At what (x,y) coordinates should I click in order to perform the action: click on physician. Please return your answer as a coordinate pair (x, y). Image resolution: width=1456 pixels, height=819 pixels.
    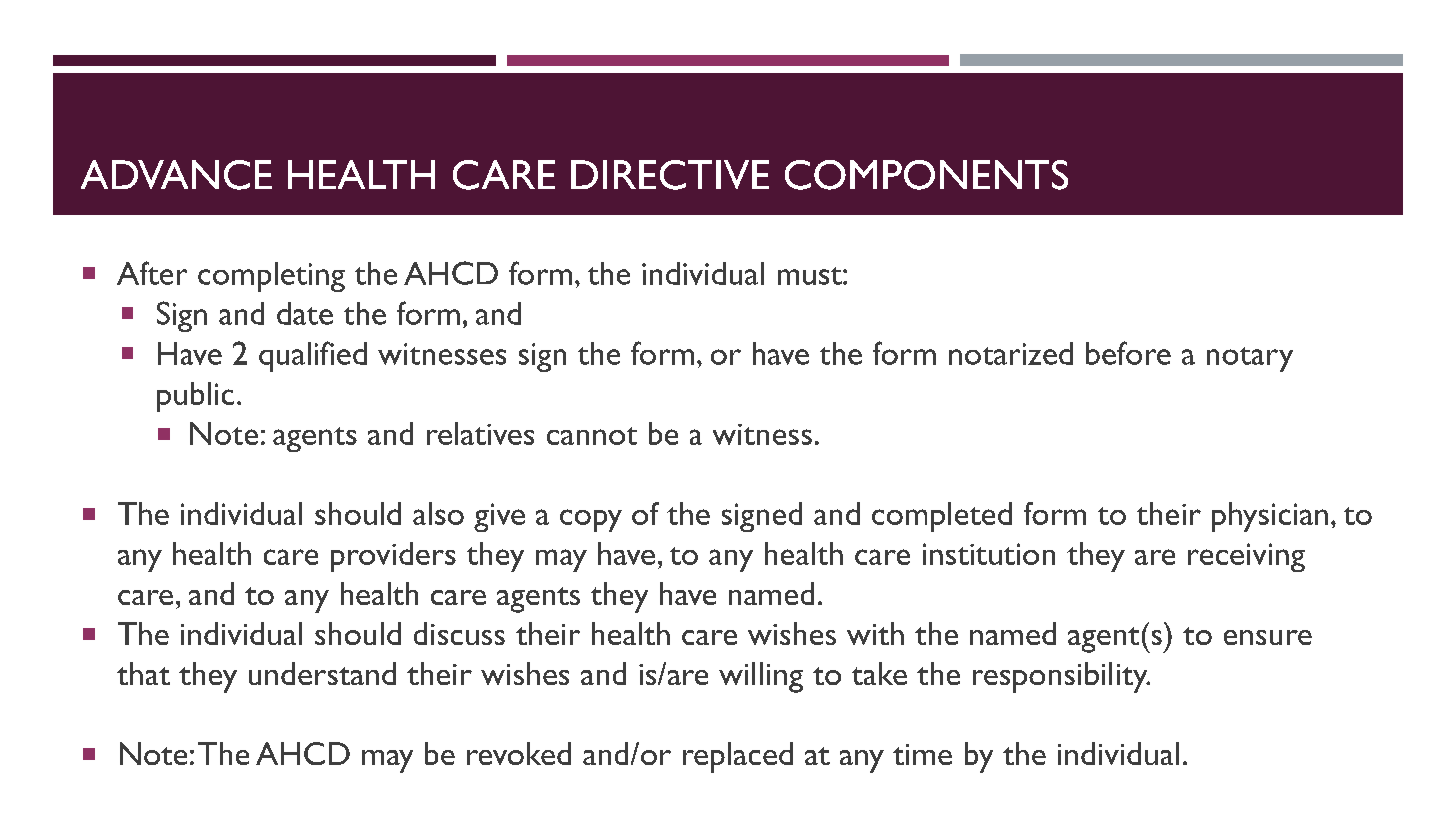
    Looking at the image, I should click on (1270, 517).
